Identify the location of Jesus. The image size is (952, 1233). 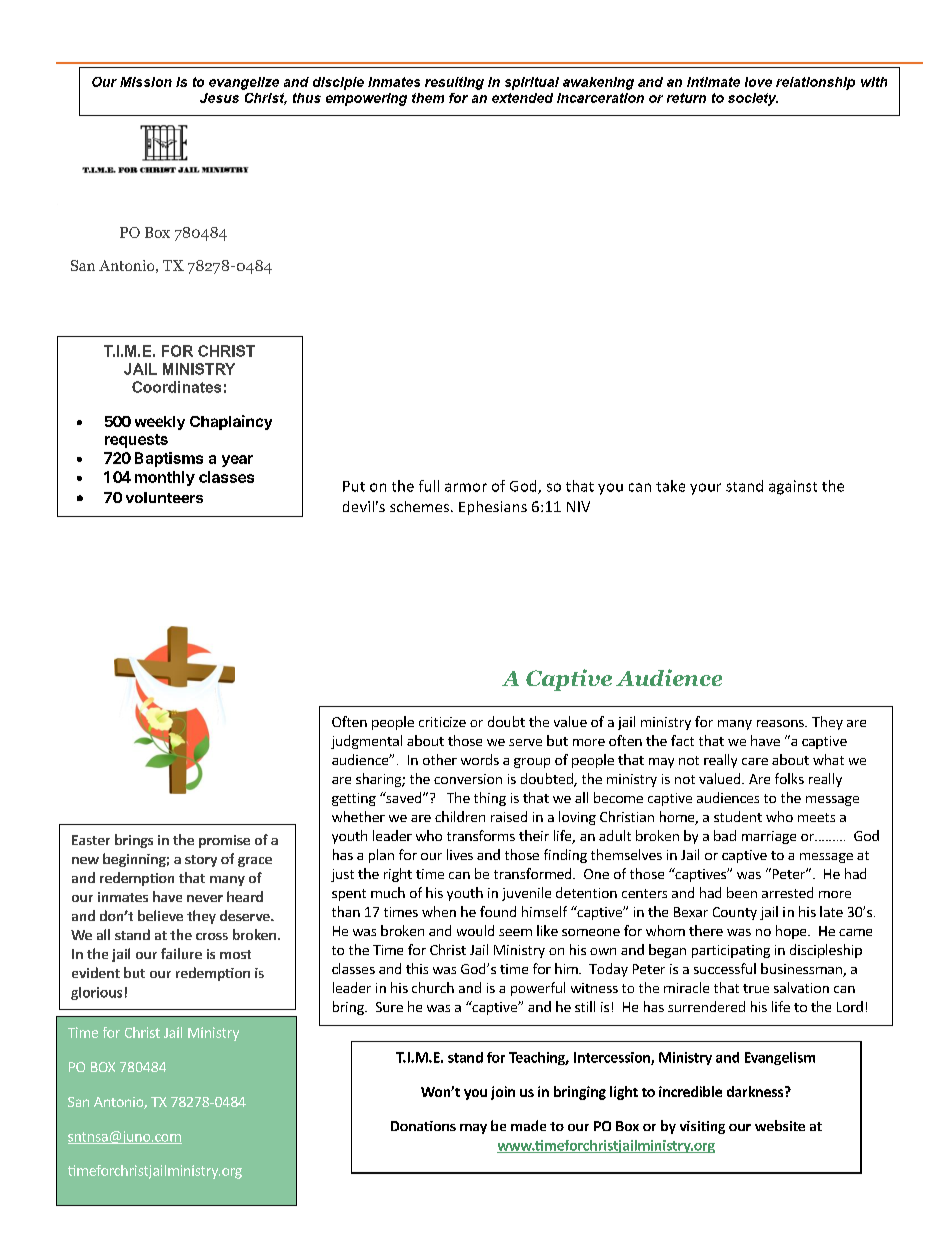
(219, 98).
